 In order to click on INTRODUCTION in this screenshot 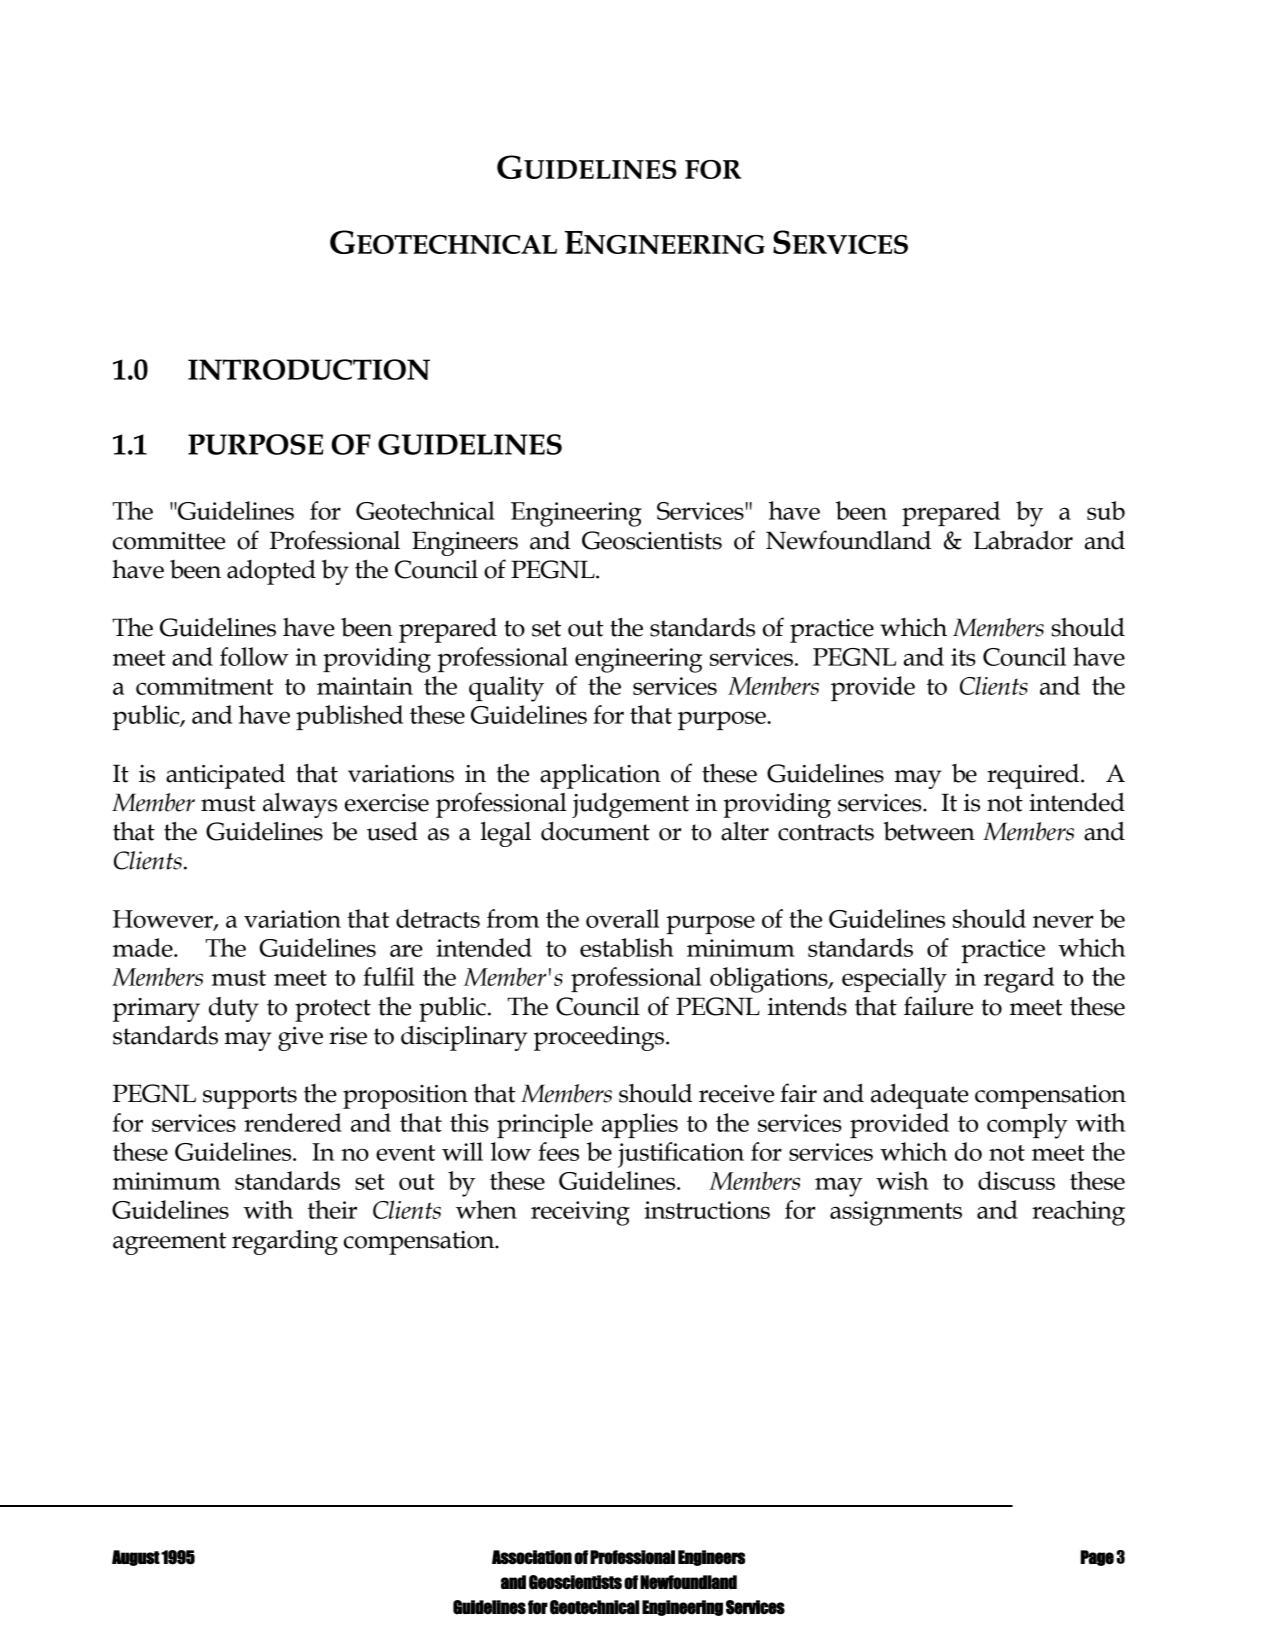, I will do `click(309, 369)`.
